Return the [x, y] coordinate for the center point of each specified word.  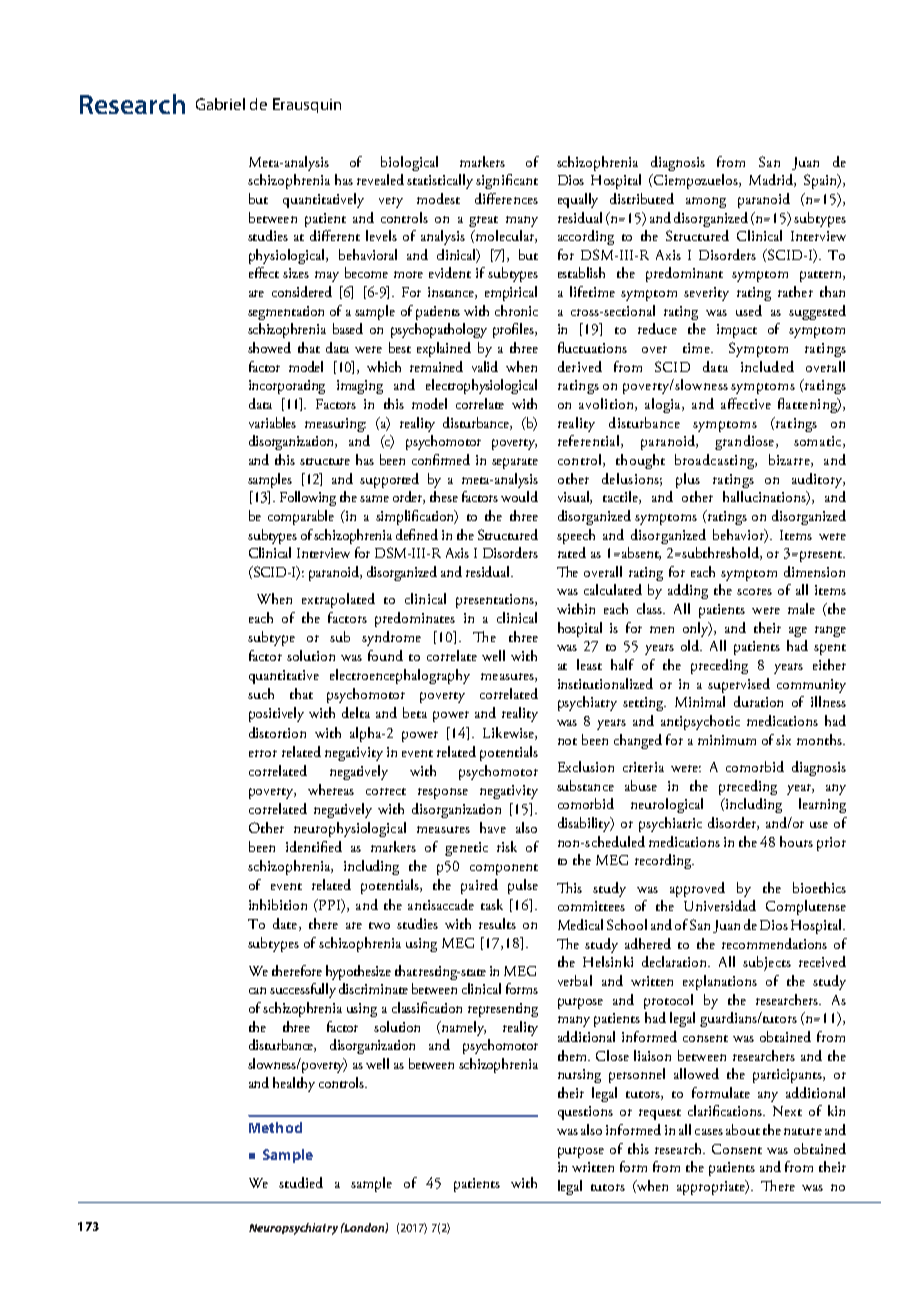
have [493, 827]
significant [507, 181]
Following [308, 498]
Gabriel [220, 104]
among [706, 202]
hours [796, 841]
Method [275, 1127]
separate [515, 463]
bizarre [790, 460]
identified [314, 846]
